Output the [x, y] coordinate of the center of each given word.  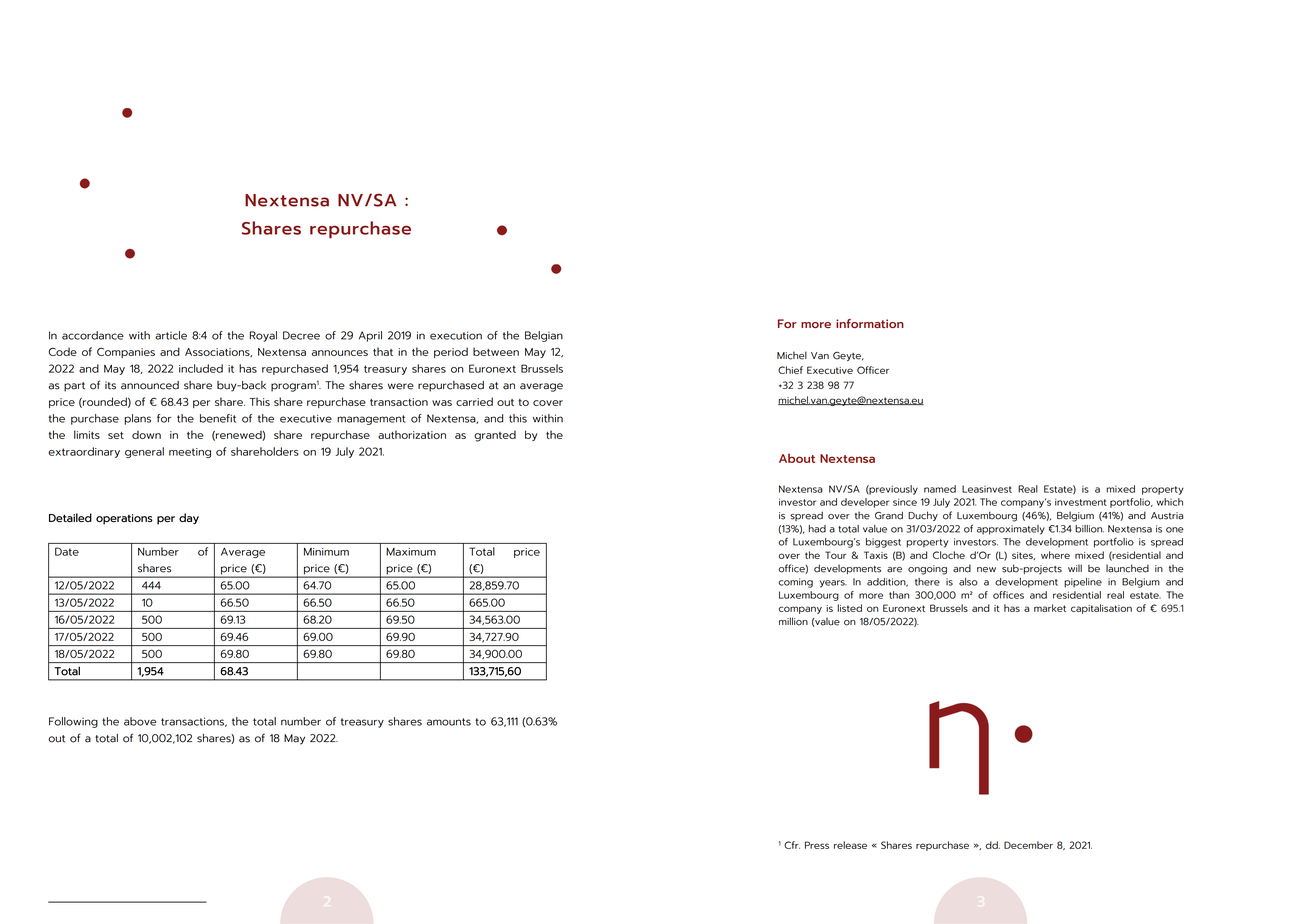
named [940, 489]
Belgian [544, 336]
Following [73, 722]
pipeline [1083, 583]
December [1028, 845]
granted [495, 436]
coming [796, 583]
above [140, 721]
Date [67, 551]
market [1050, 608]
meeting [190, 453]
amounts [449, 722]
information [870, 323]
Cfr [792, 845]
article [171, 335]
